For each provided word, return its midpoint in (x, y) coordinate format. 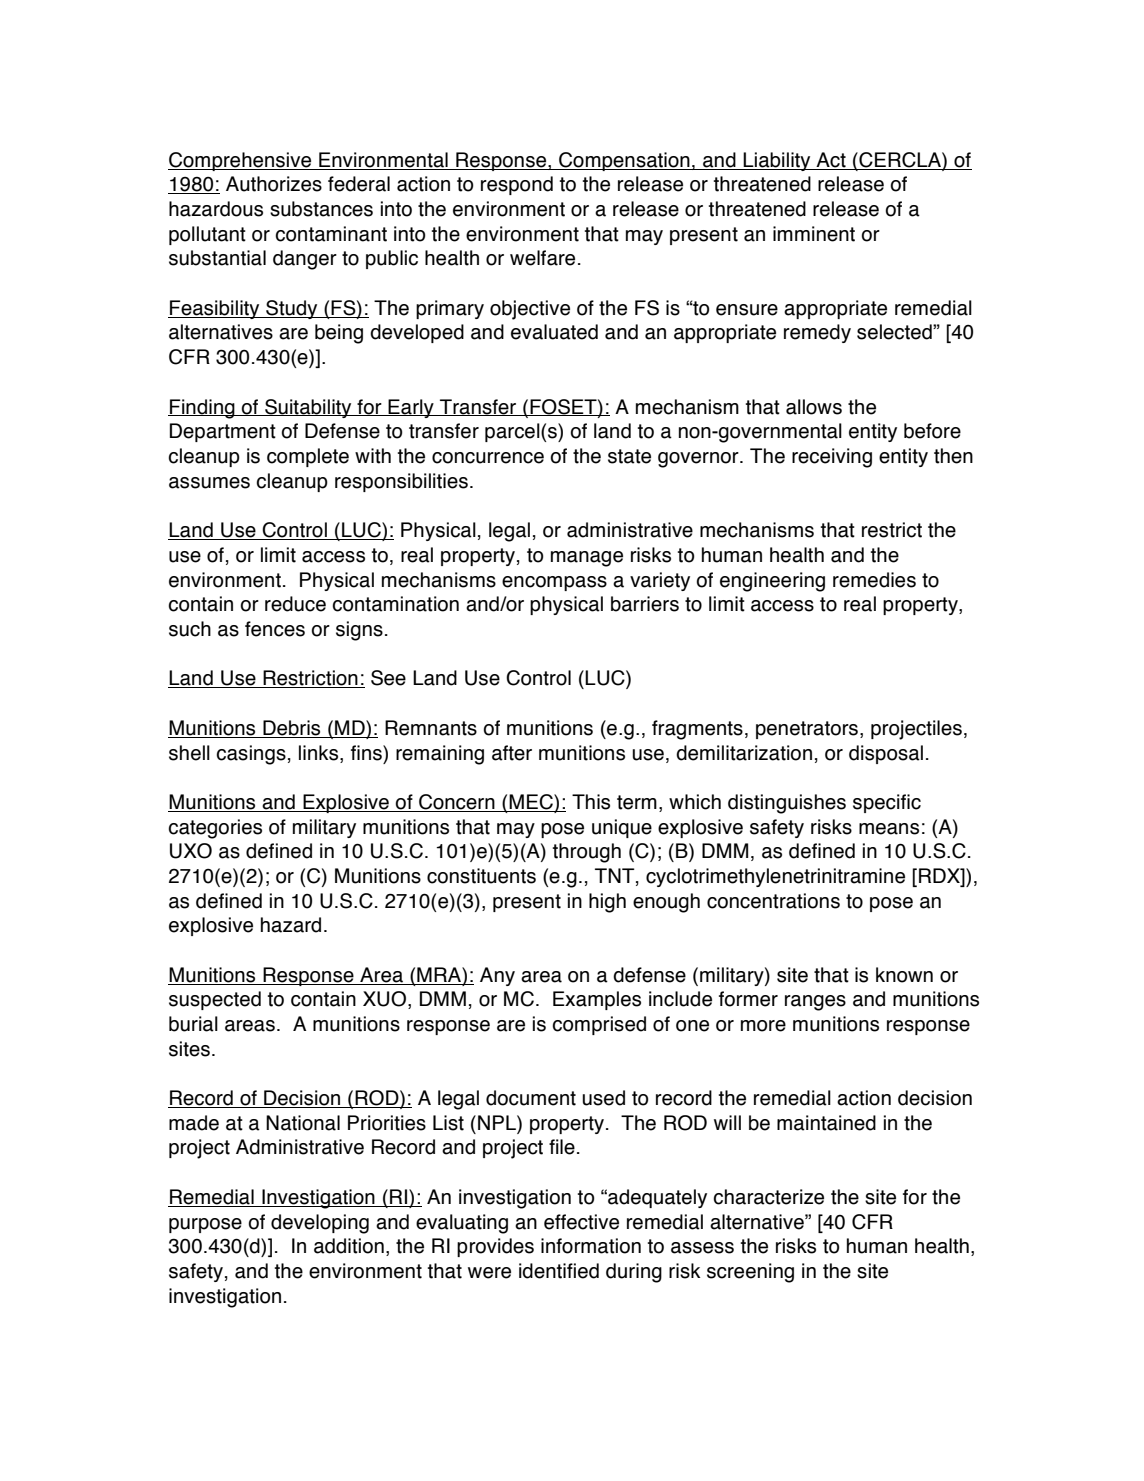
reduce (295, 604)
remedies (874, 580)
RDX (940, 875)
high (607, 903)
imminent (814, 234)
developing (320, 1224)
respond (517, 185)
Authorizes (274, 184)
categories (215, 829)
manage (587, 559)
